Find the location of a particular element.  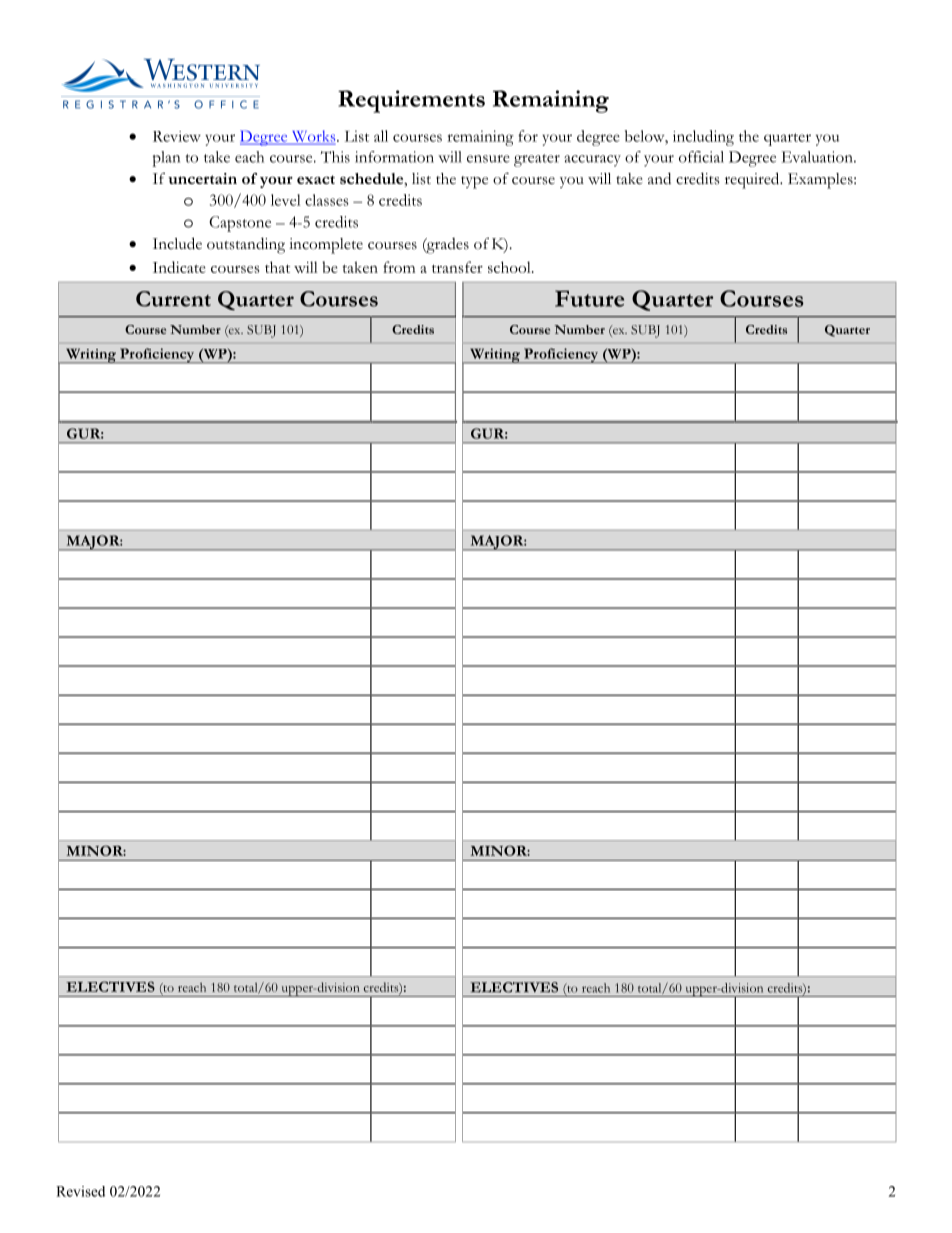

Future is located at coordinates (589, 298).
